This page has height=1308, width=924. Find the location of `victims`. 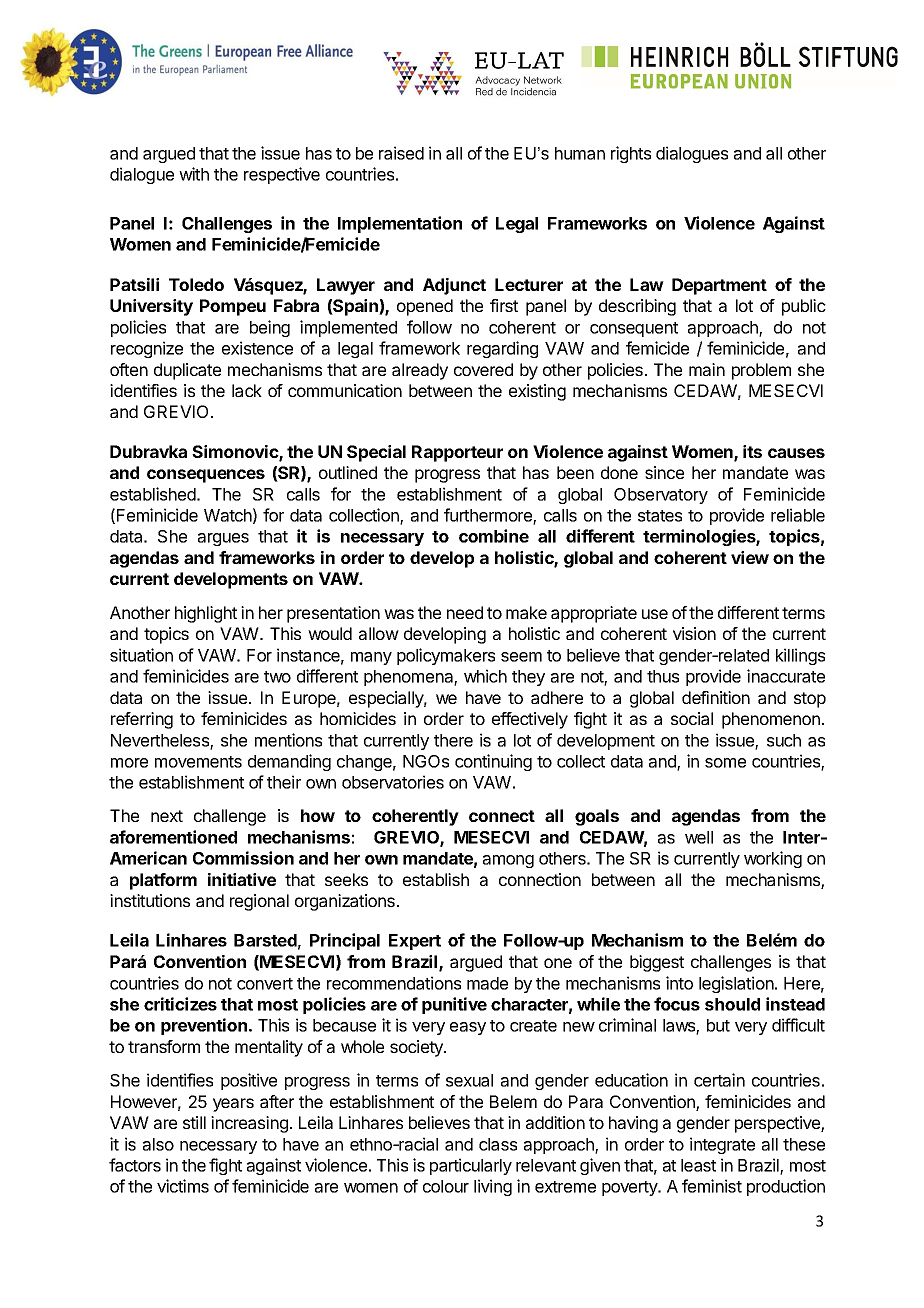

victims is located at coordinates (183, 1186).
